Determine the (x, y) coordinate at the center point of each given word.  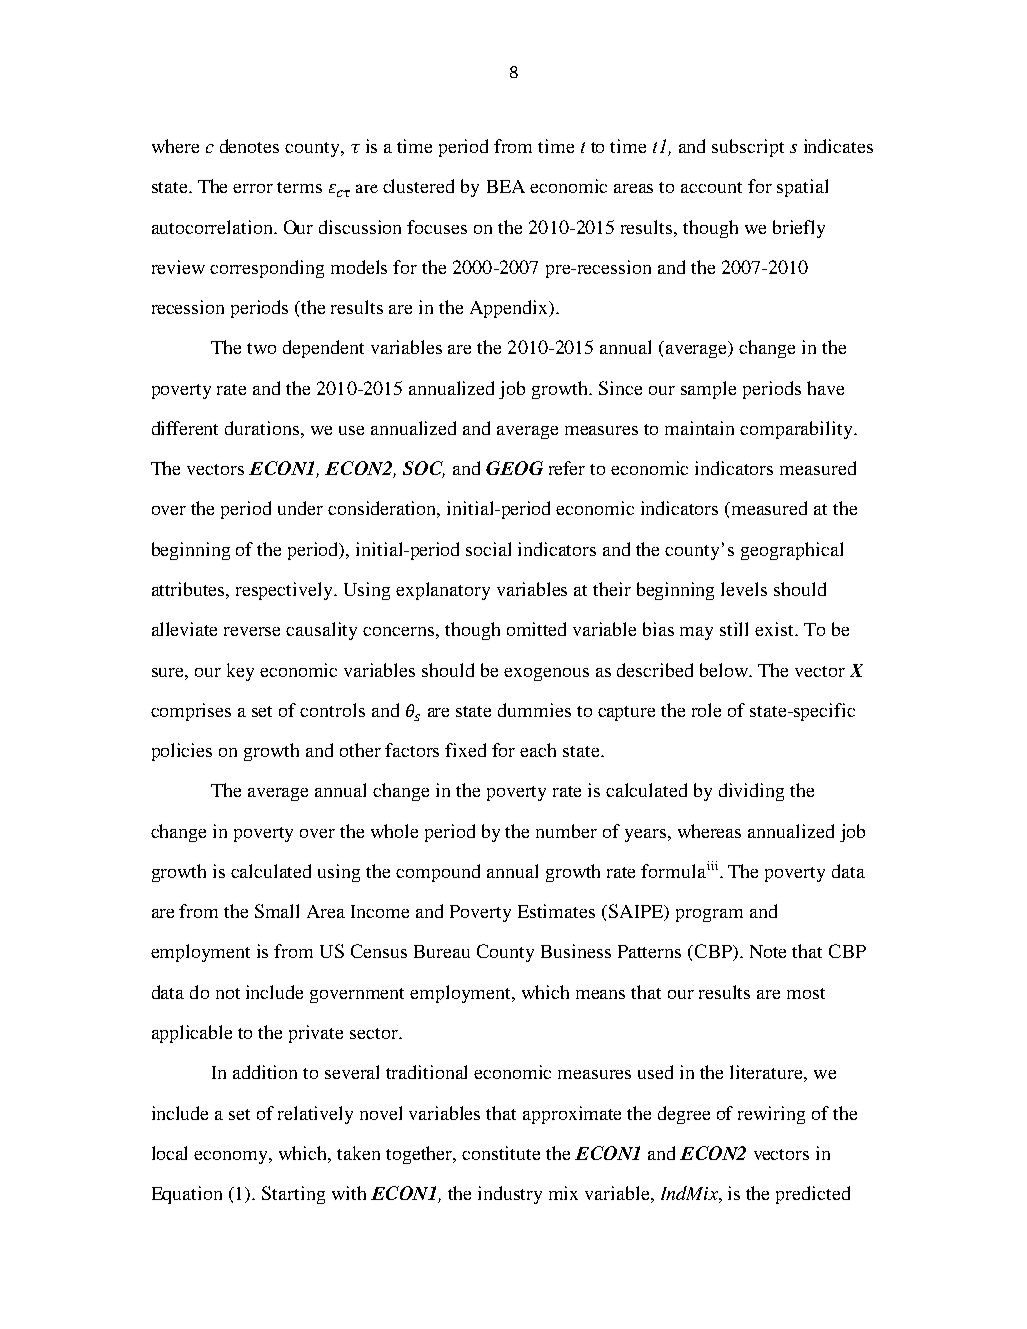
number (566, 831)
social (488, 549)
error (253, 188)
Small (277, 911)
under (300, 508)
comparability (797, 430)
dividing (751, 792)
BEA (506, 186)
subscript (748, 148)
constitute (501, 1153)
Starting (293, 1195)
